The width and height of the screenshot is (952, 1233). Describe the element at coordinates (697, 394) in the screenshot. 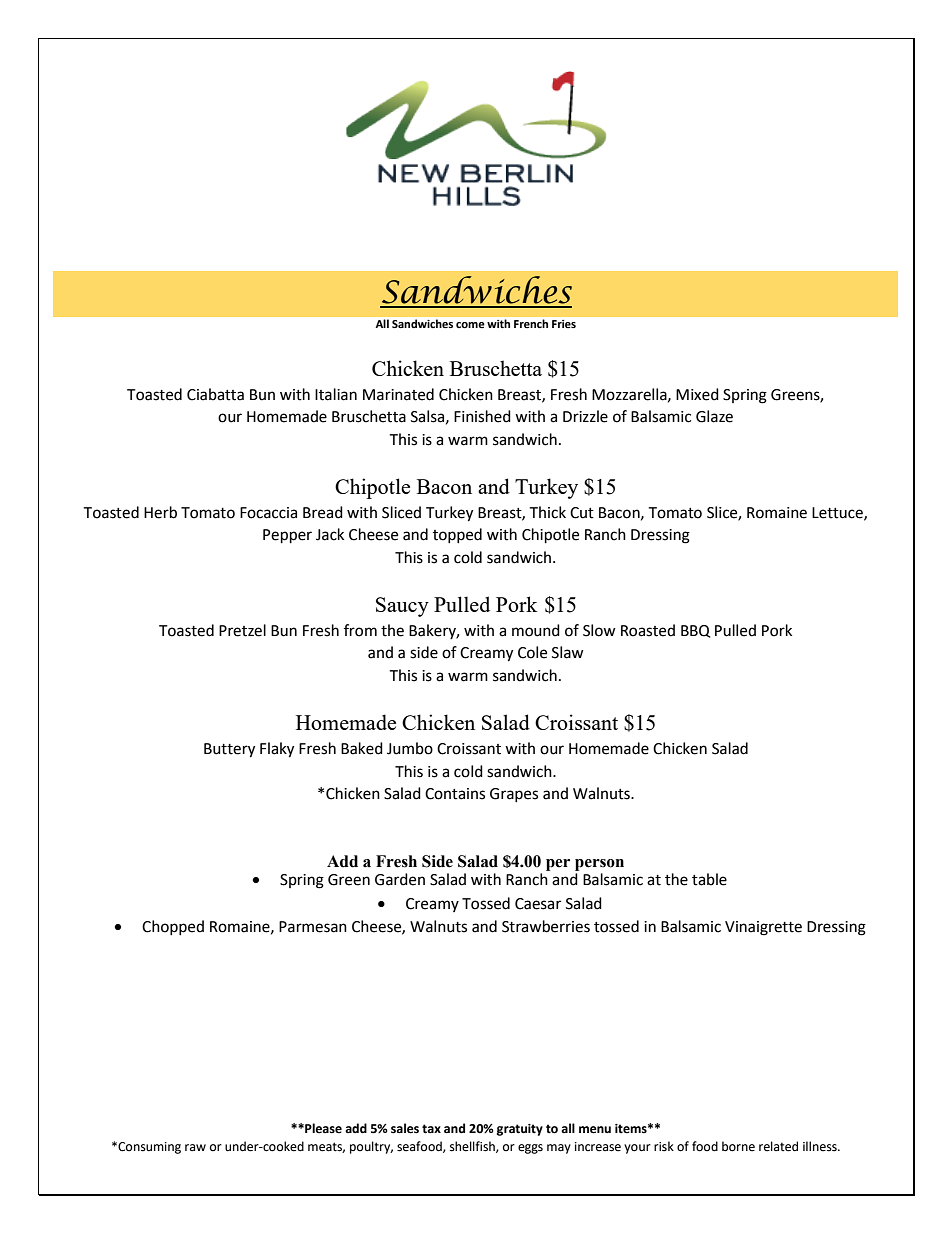

I see `Mixed` at that location.
